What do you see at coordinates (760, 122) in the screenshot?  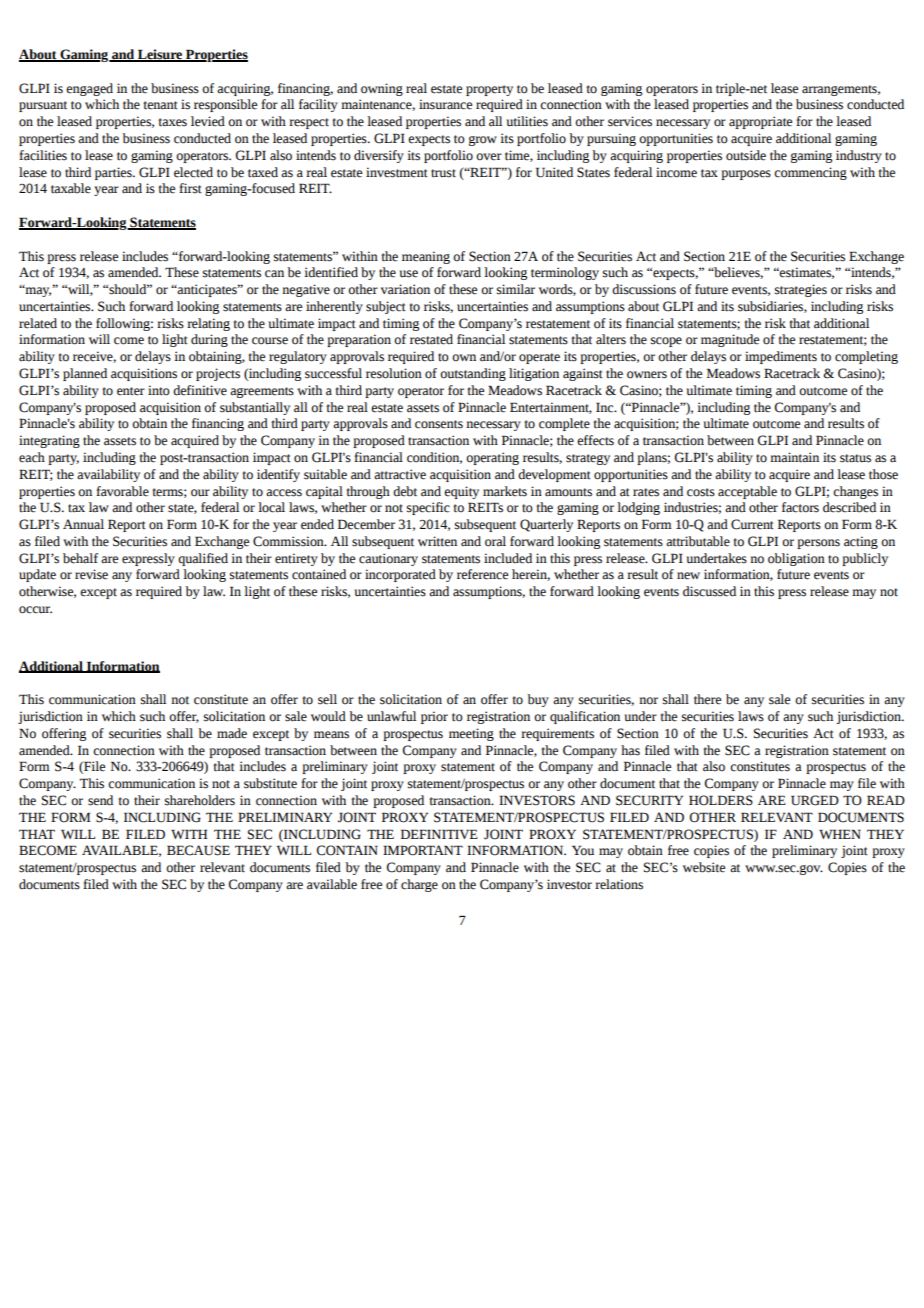 I see `appropriate` at bounding box center [760, 122].
